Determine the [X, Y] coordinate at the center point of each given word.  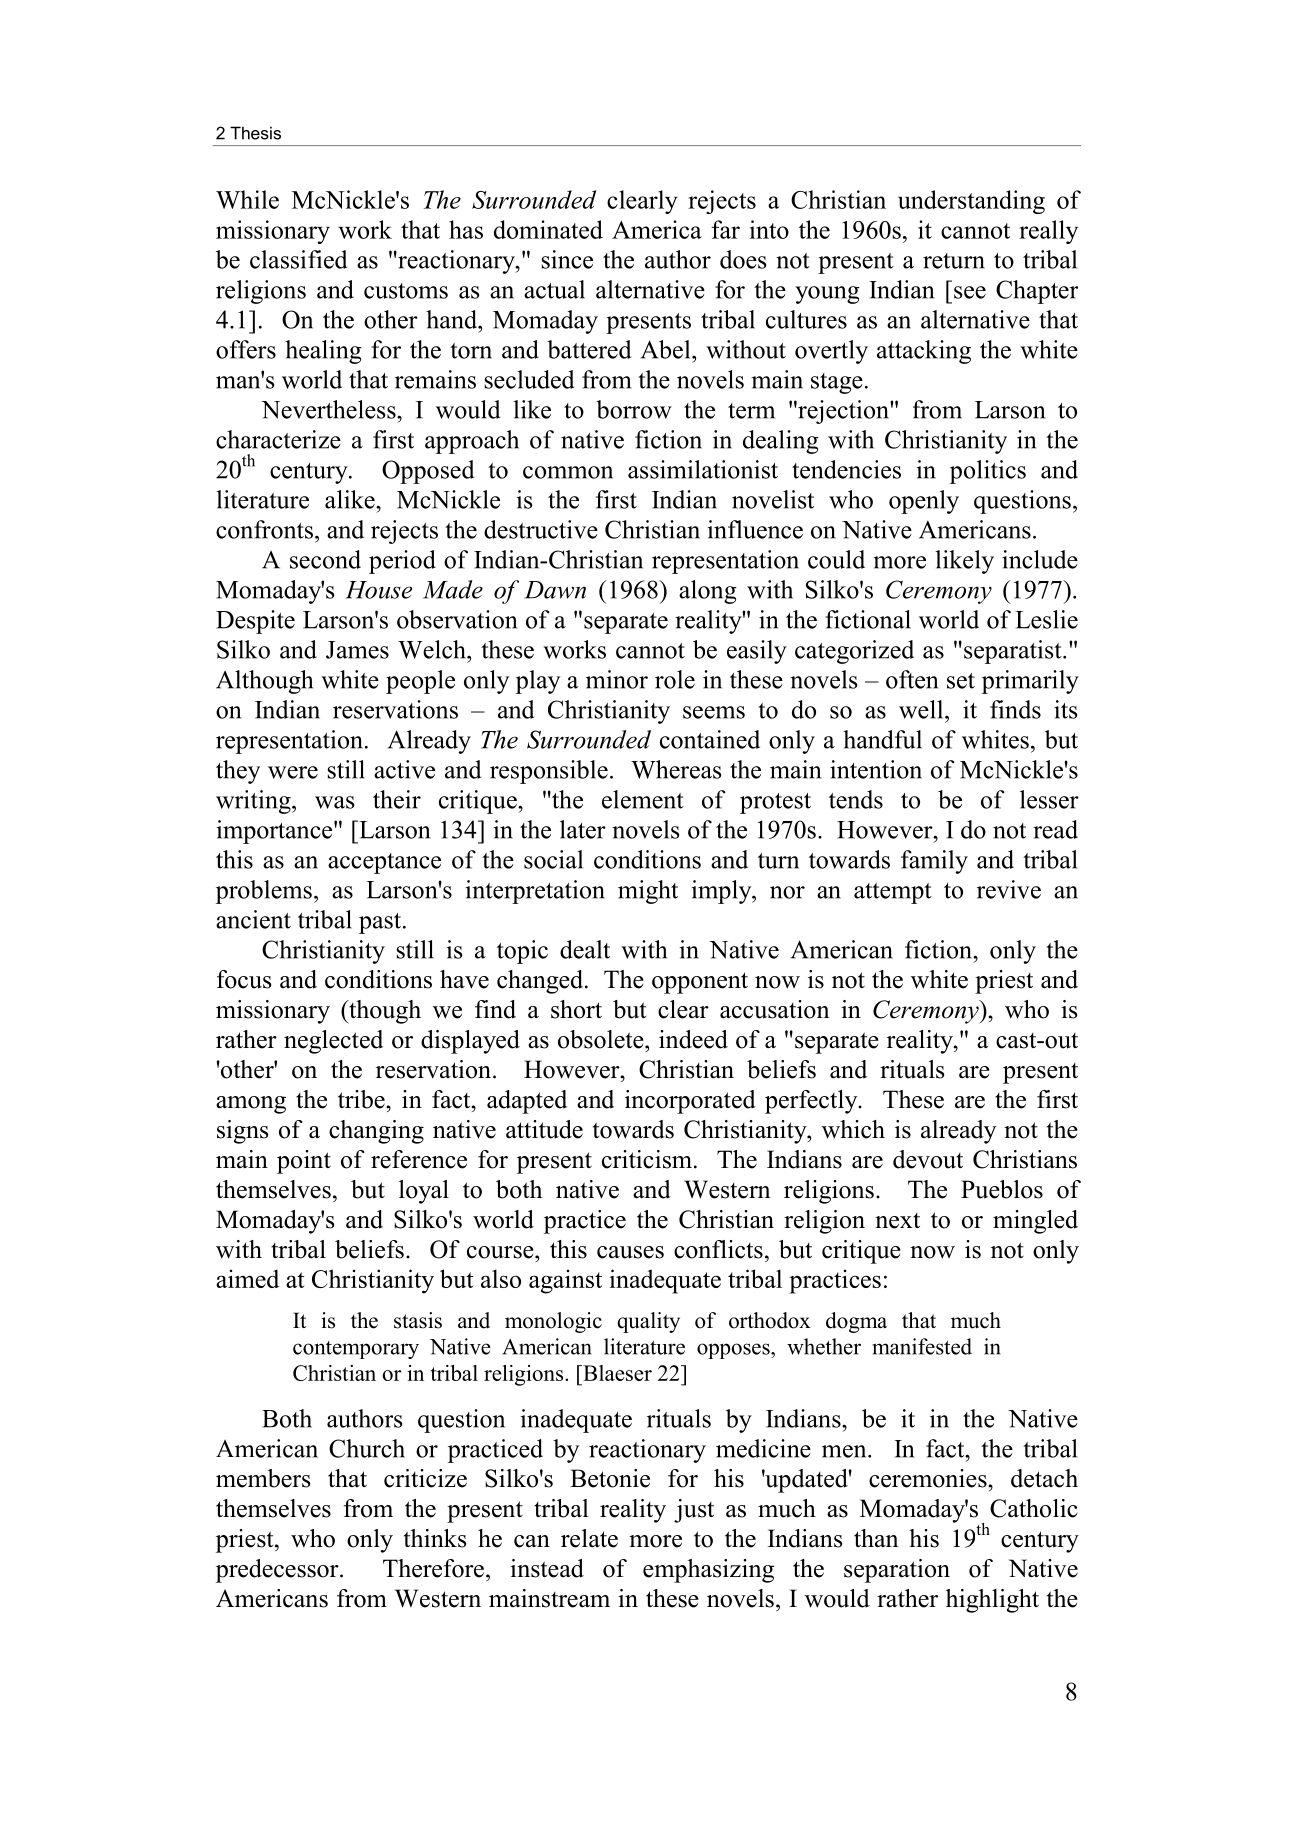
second [325, 559]
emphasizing [708, 1571]
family [934, 862]
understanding [971, 202]
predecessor [278, 1571]
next [897, 1221]
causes [630, 1252]
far [726, 229]
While [247, 199]
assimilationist [703, 469]
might [648, 892]
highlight [992, 1601]
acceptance [384, 863]
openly [924, 502]
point [304, 1162]
